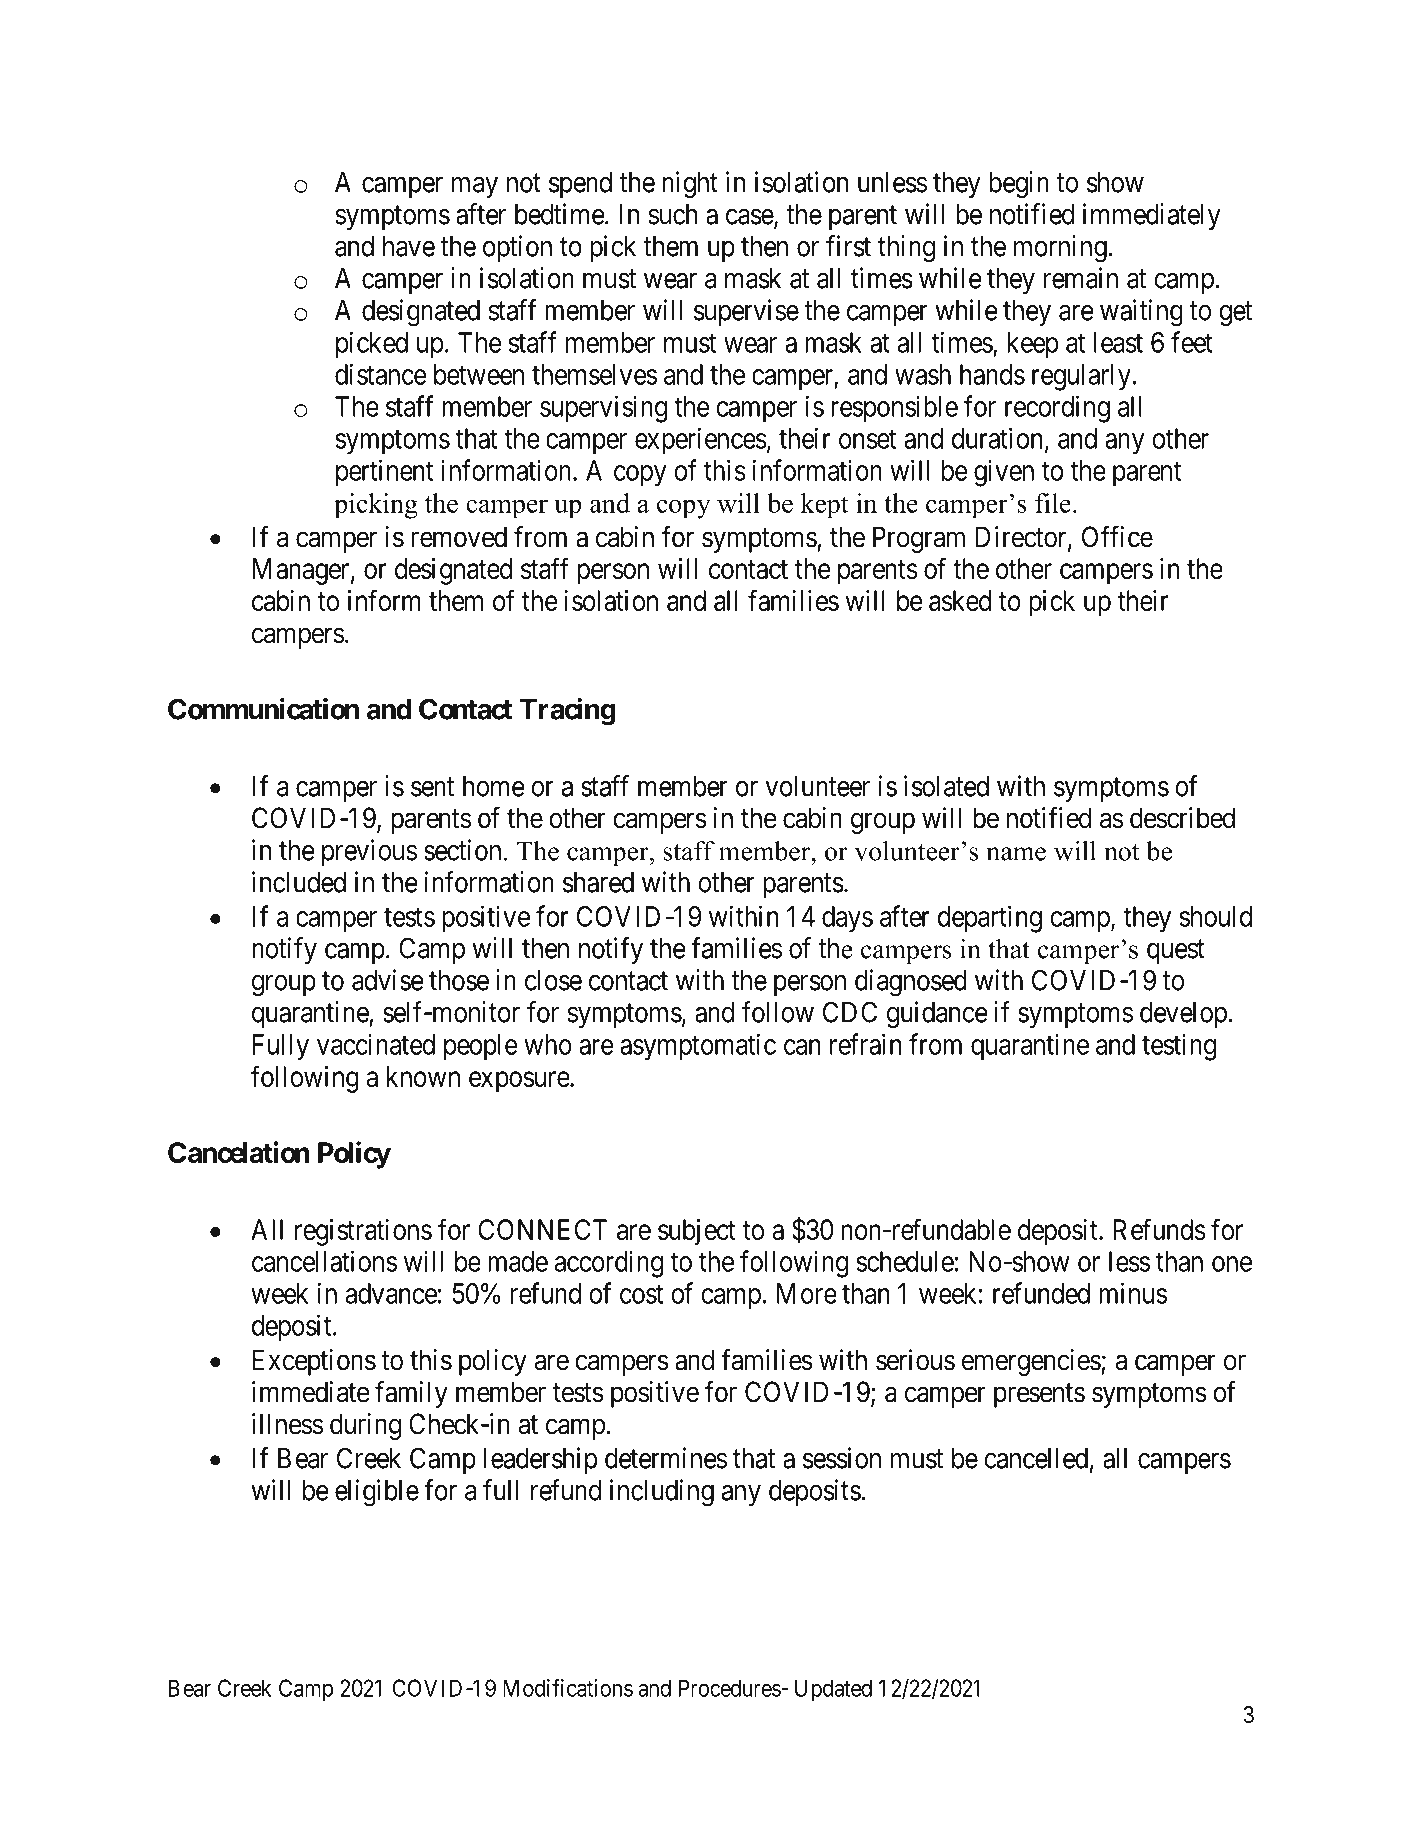 The width and height of the page is (1421, 1839). What do you see at coordinates (1232, 1264) in the page?
I see `one` at bounding box center [1232, 1264].
